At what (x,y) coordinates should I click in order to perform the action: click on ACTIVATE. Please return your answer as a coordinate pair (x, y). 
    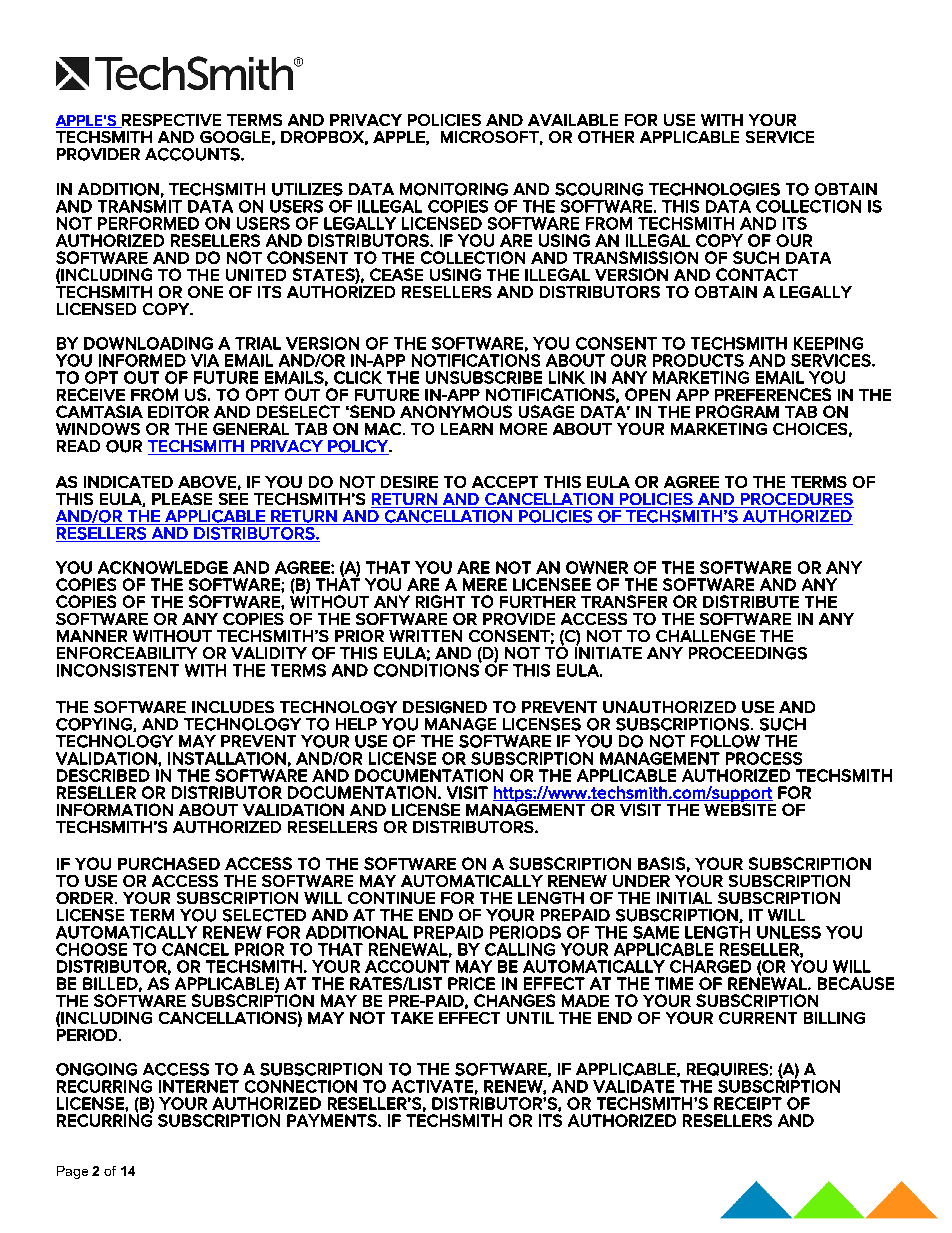
    Looking at the image, I should click on (432, 1086).
